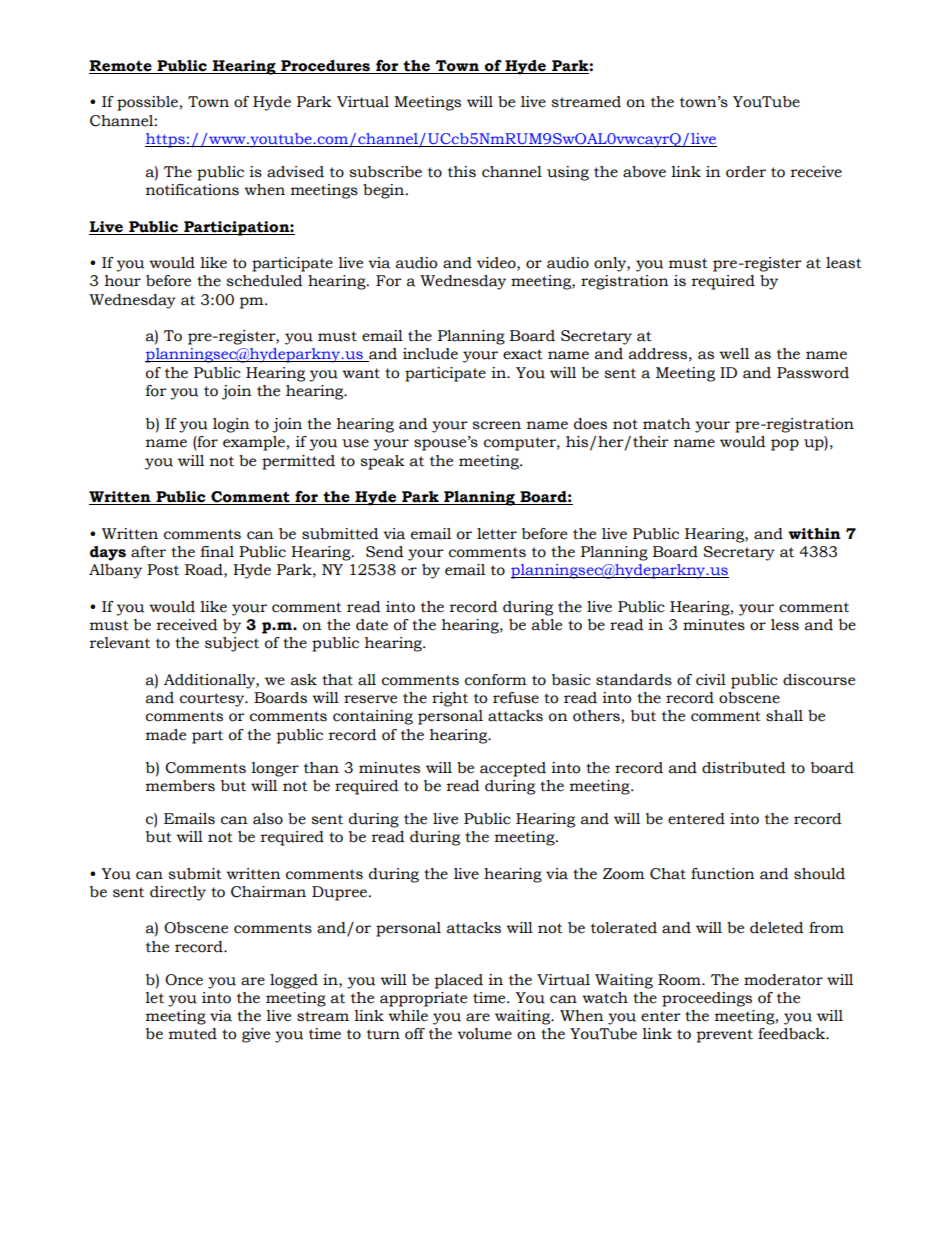 This screenshot has height=1233, width=952. Describe the element at coordinates (462, 172) in the screenshot. I see `this` at that location.
